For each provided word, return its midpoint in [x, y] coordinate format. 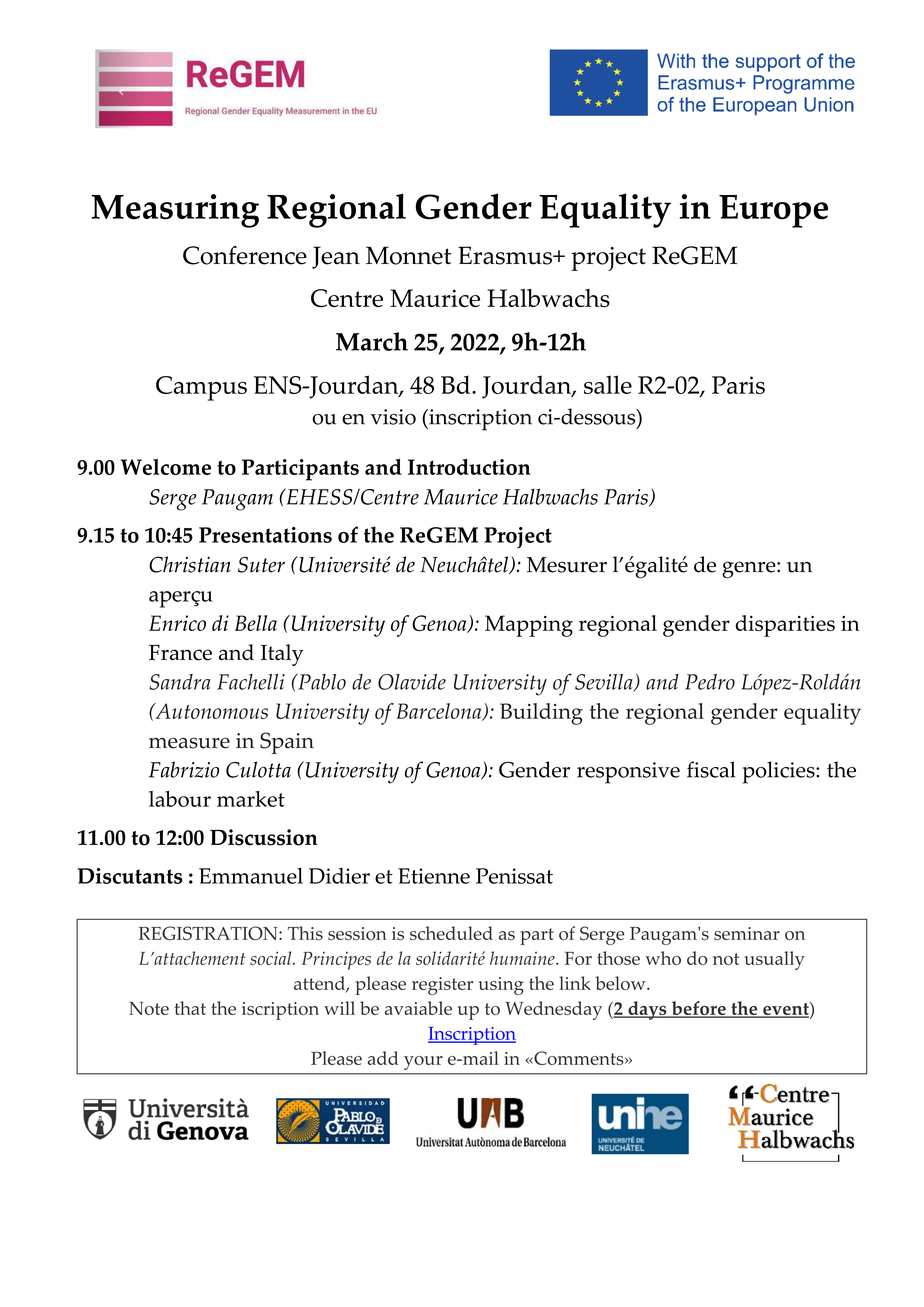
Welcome [166, 467]
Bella [256, 623]
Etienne [434, 876]
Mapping [529, 626]
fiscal [711, 769]
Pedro [710, 682]
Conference [245, 255]
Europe [773, 211]
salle [608, 384]
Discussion [264, 837]
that [190, 1008]
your [423, 1063]
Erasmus [506, 255]
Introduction [469, 467]
